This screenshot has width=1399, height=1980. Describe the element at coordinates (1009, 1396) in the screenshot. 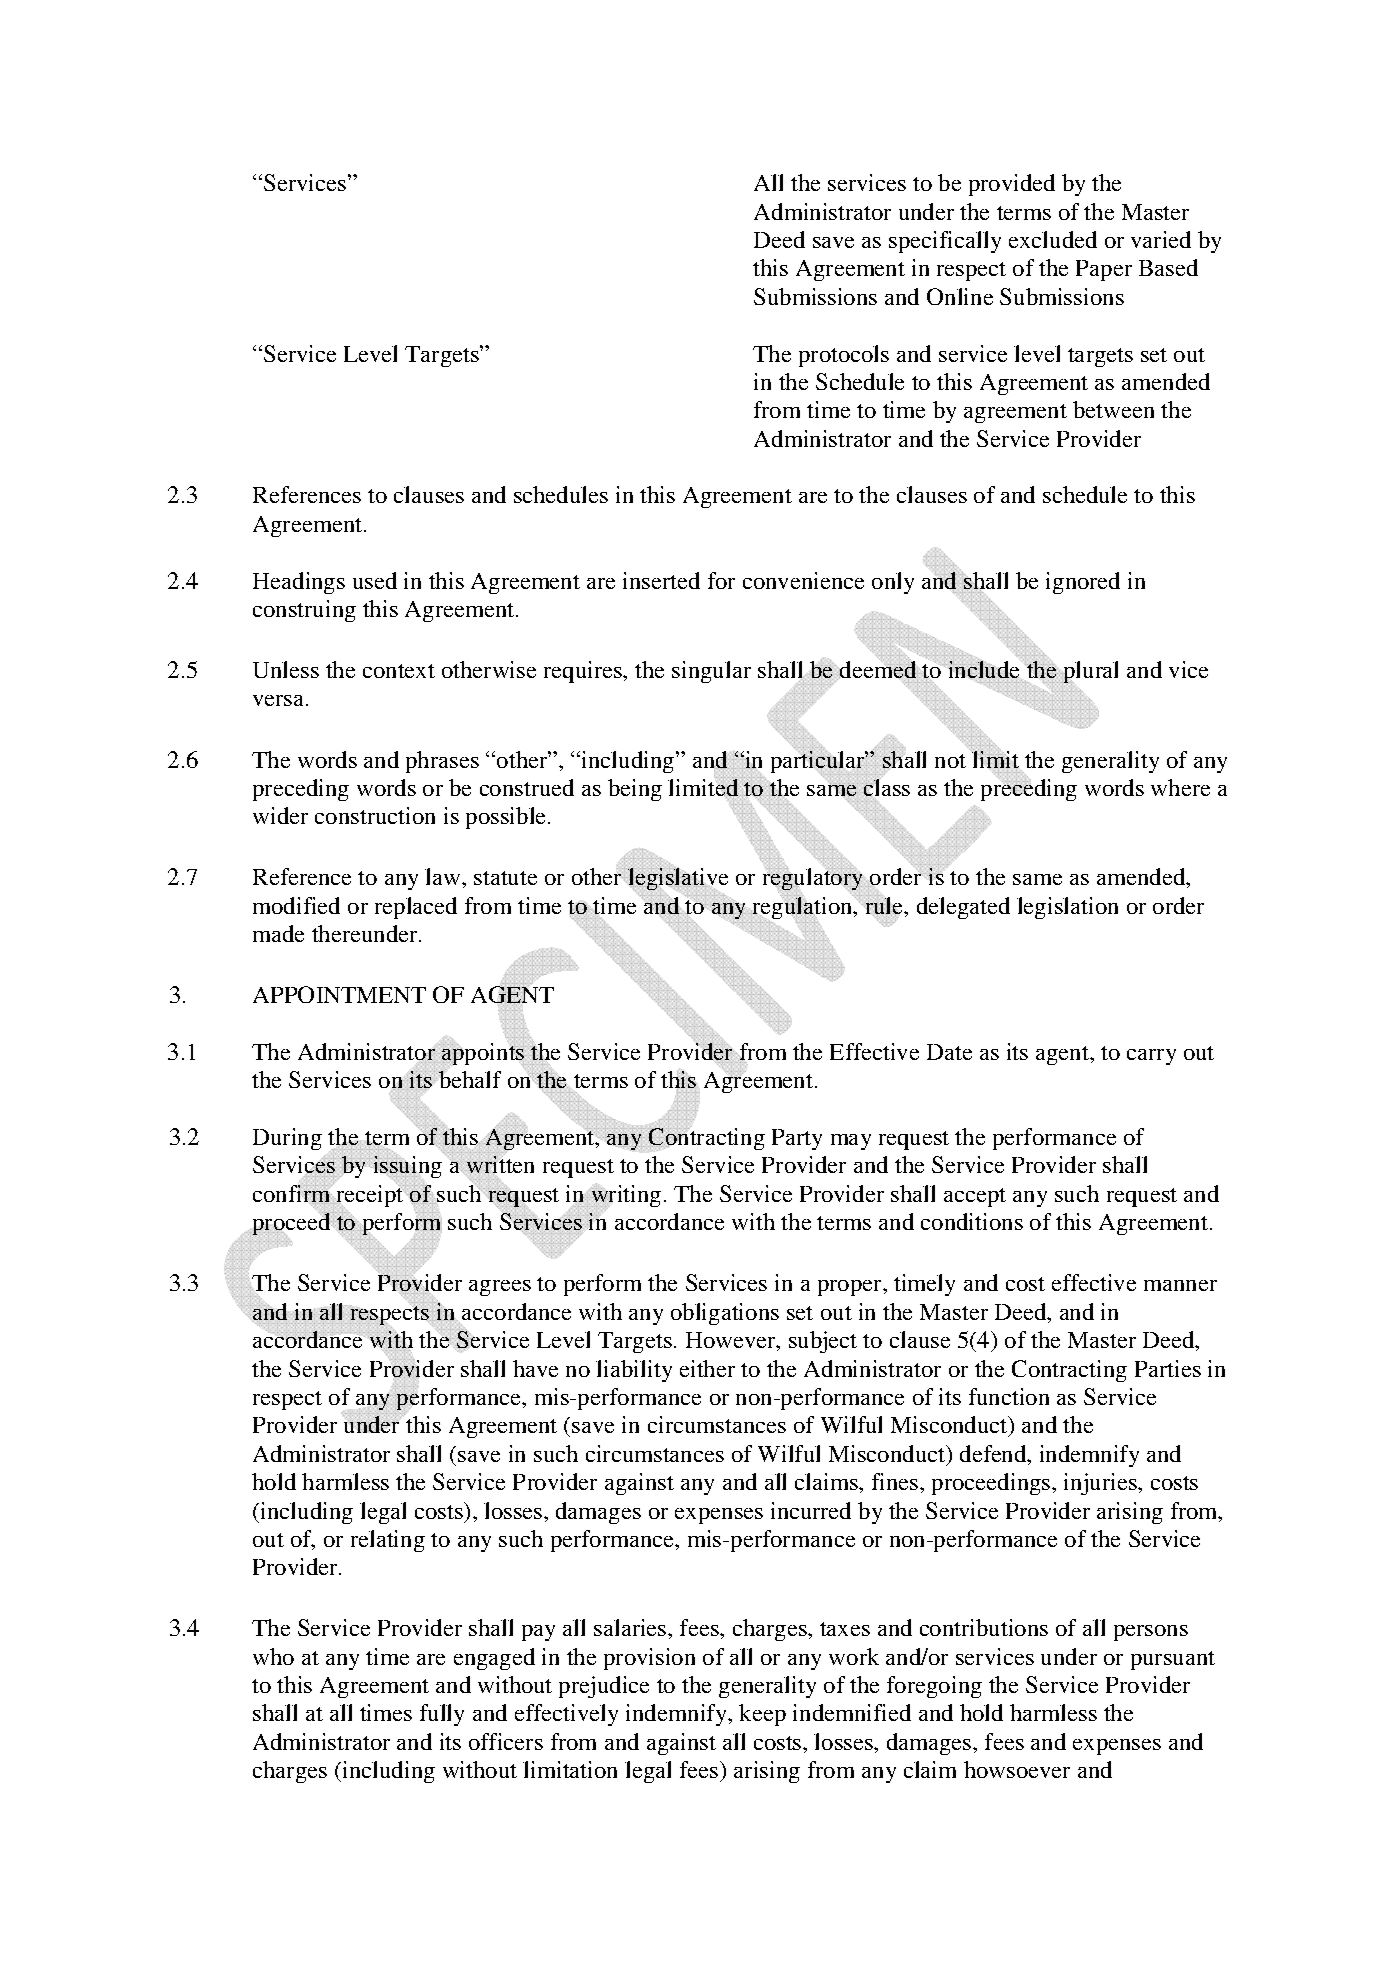

I see `function` at that location.
